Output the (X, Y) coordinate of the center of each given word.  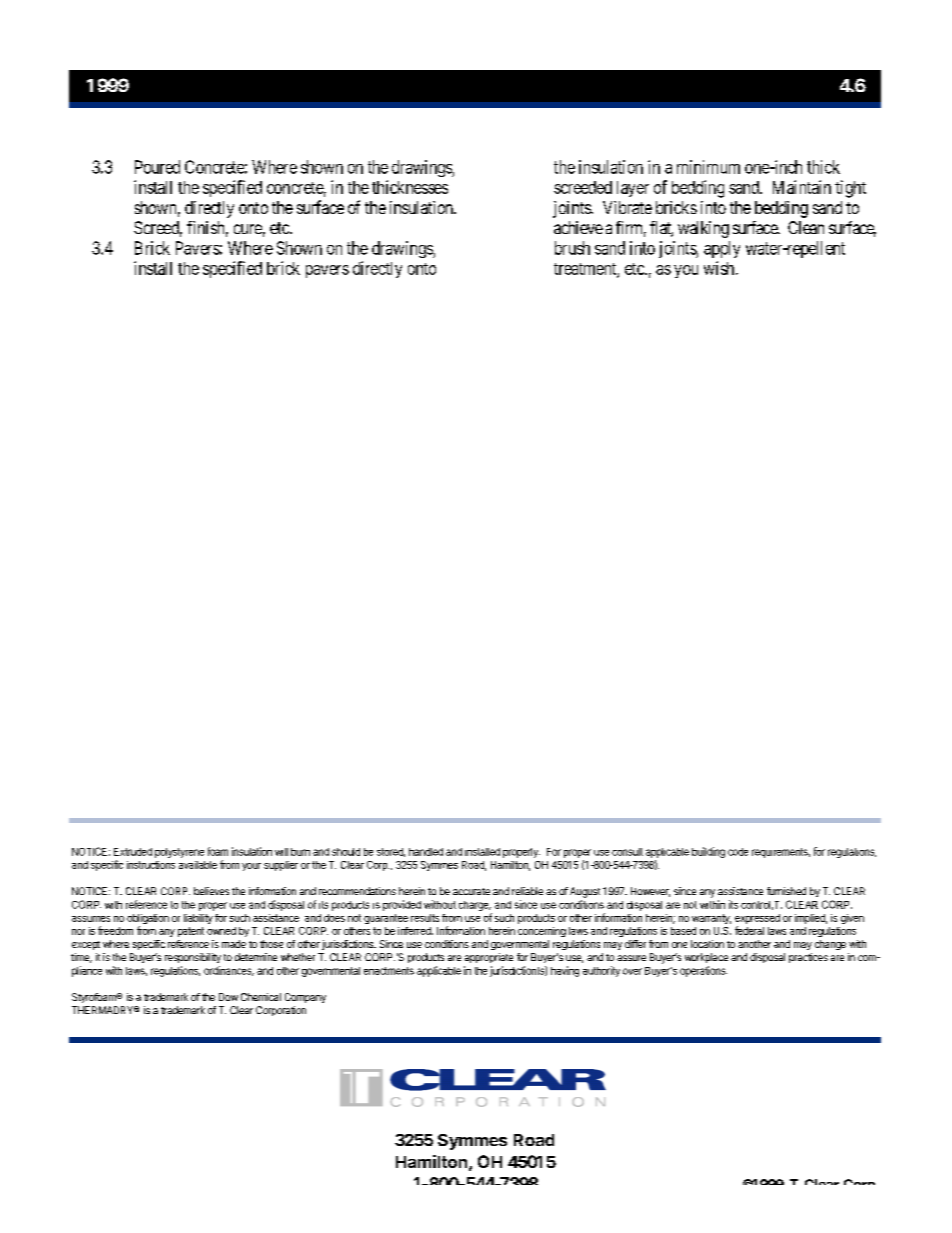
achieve (578, 227)
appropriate (489, 958)
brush (572, 248)
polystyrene (179, 853)
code (738, 852)
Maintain (802, 187)
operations (703, 971)
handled (426, 852)
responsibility (193, 958)
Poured (157, 167)
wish (720, 268)
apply (722, 249)
